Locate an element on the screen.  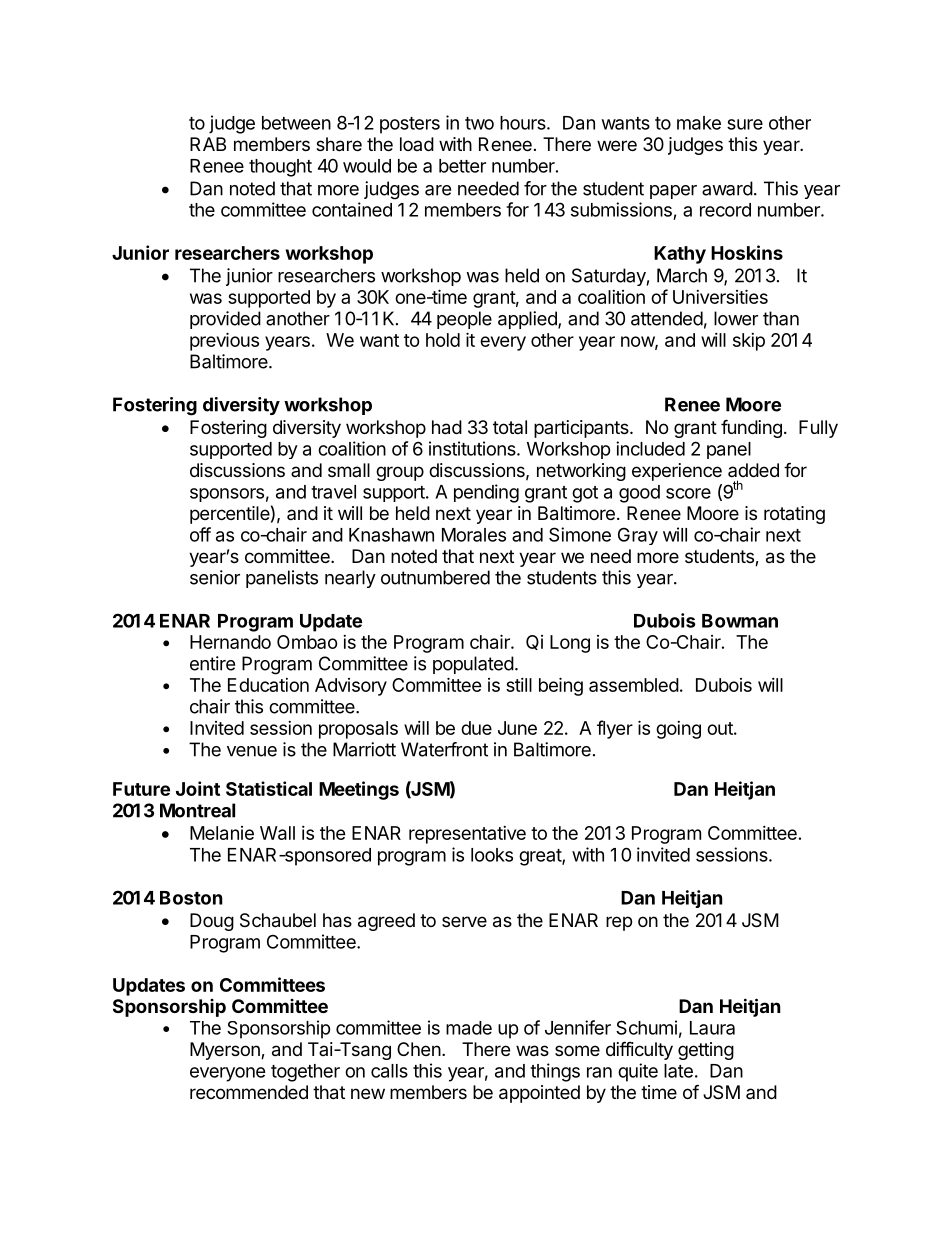
added is located at coordinates (753, 470).
